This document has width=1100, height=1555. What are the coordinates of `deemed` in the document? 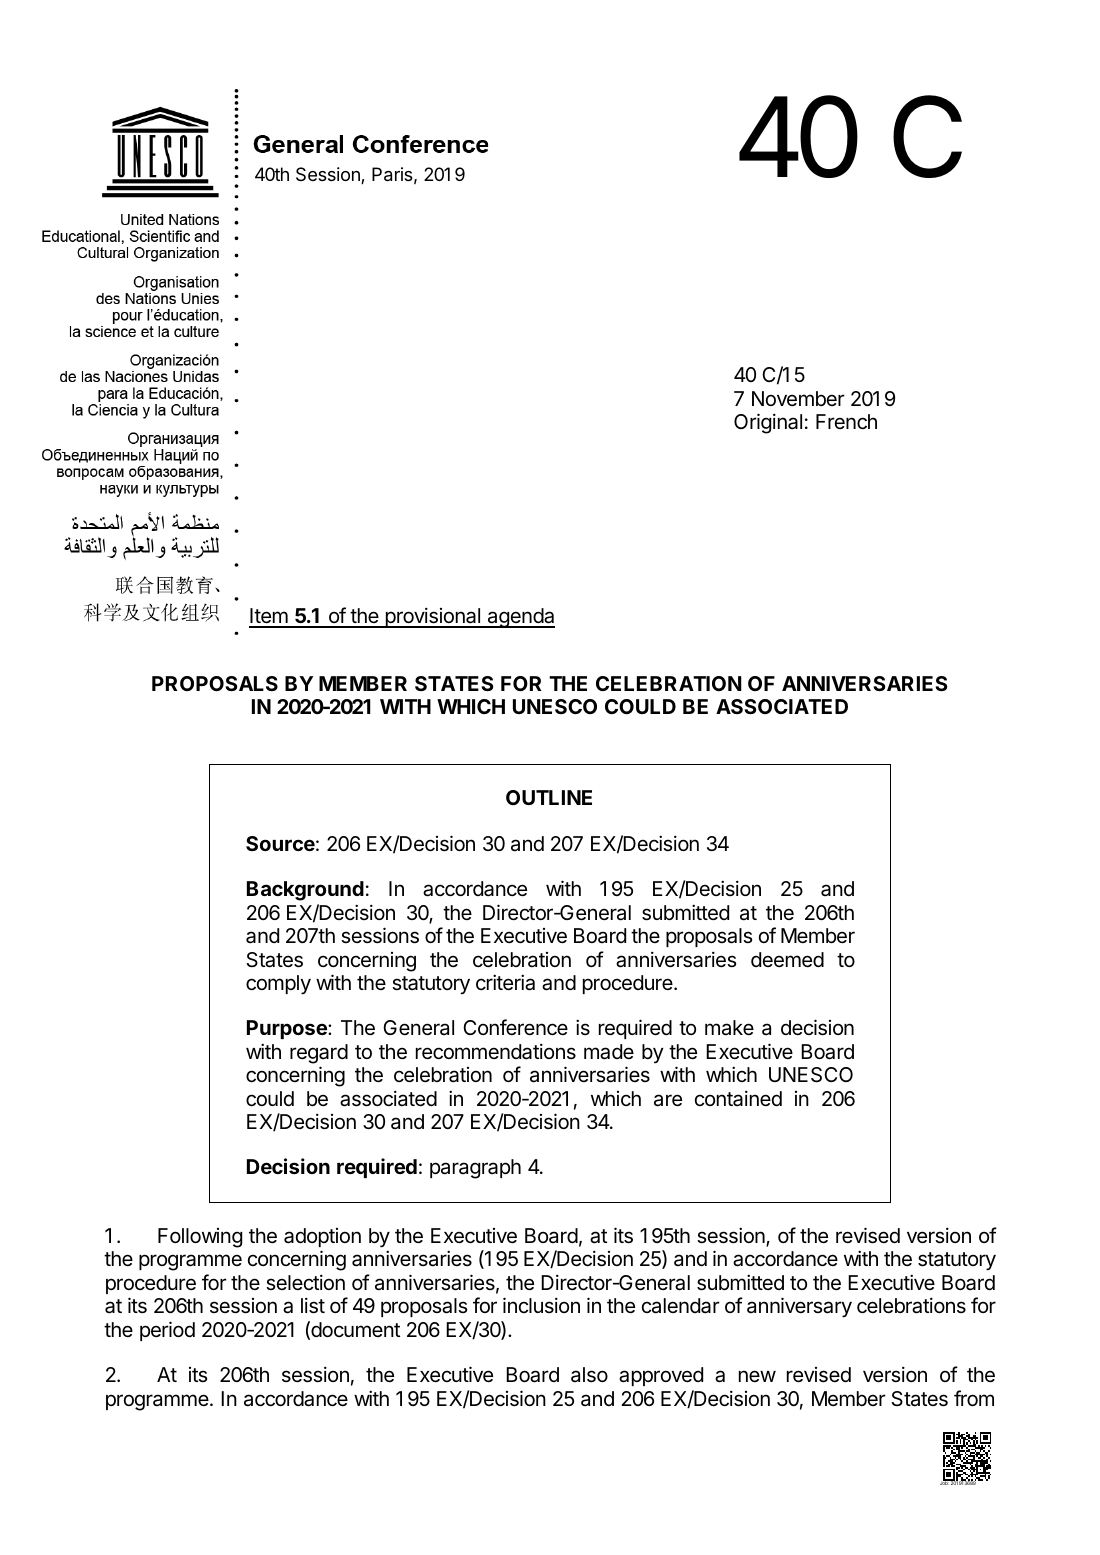 It's located at (787, 960).
